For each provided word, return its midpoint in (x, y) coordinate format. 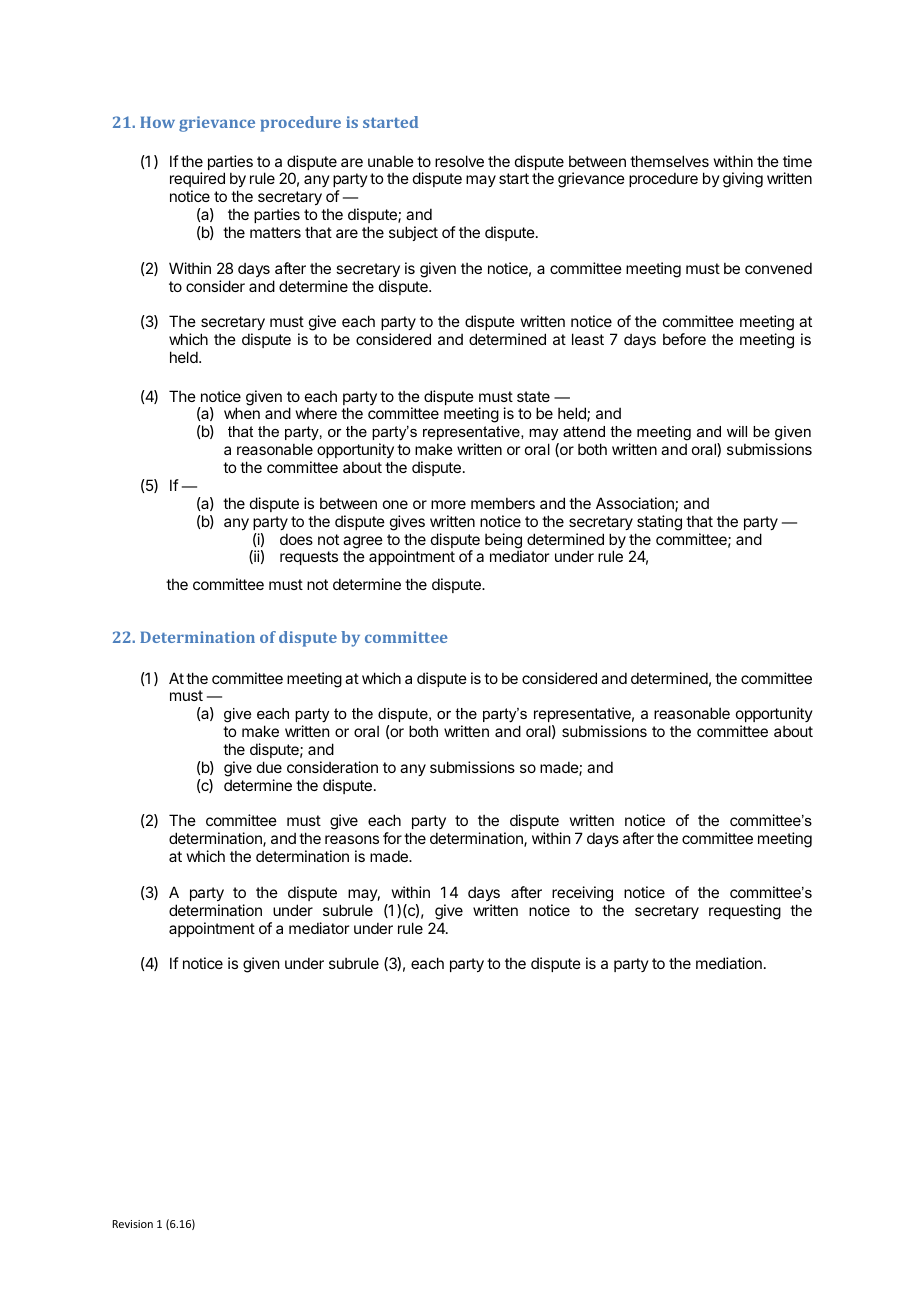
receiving (582, 894)
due (269, 767)
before (684, 339)
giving (743, 180)
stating (659, 523)
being (503, 542)
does (296, 539)
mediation (729, 963)
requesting (745, 912)
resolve (459, 161)
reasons (352, 839)
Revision (133, 1224)
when (242, 413)
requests (309, 558)
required (197, 181)
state (533, 396)
